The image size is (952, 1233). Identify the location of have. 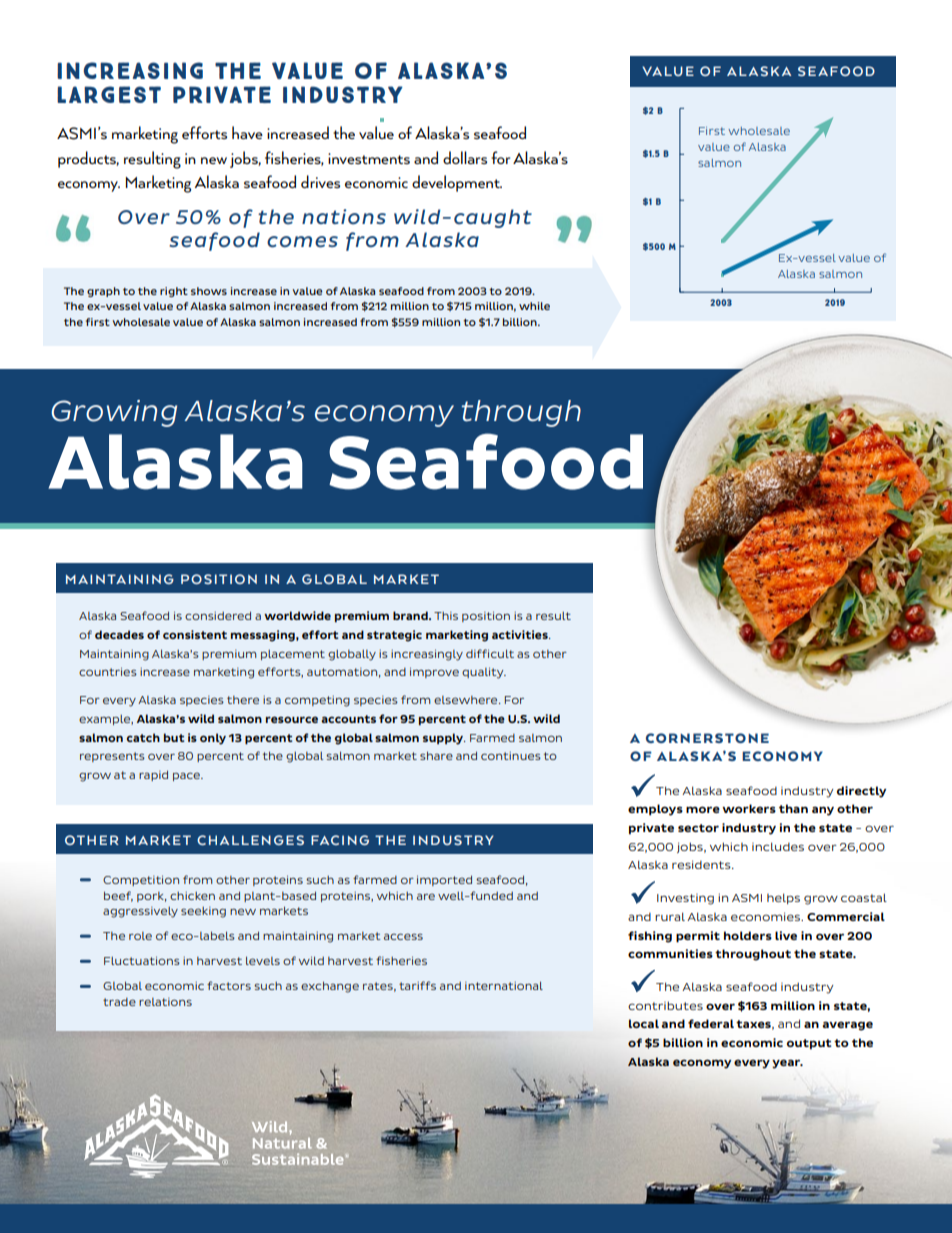
(247, 132).
